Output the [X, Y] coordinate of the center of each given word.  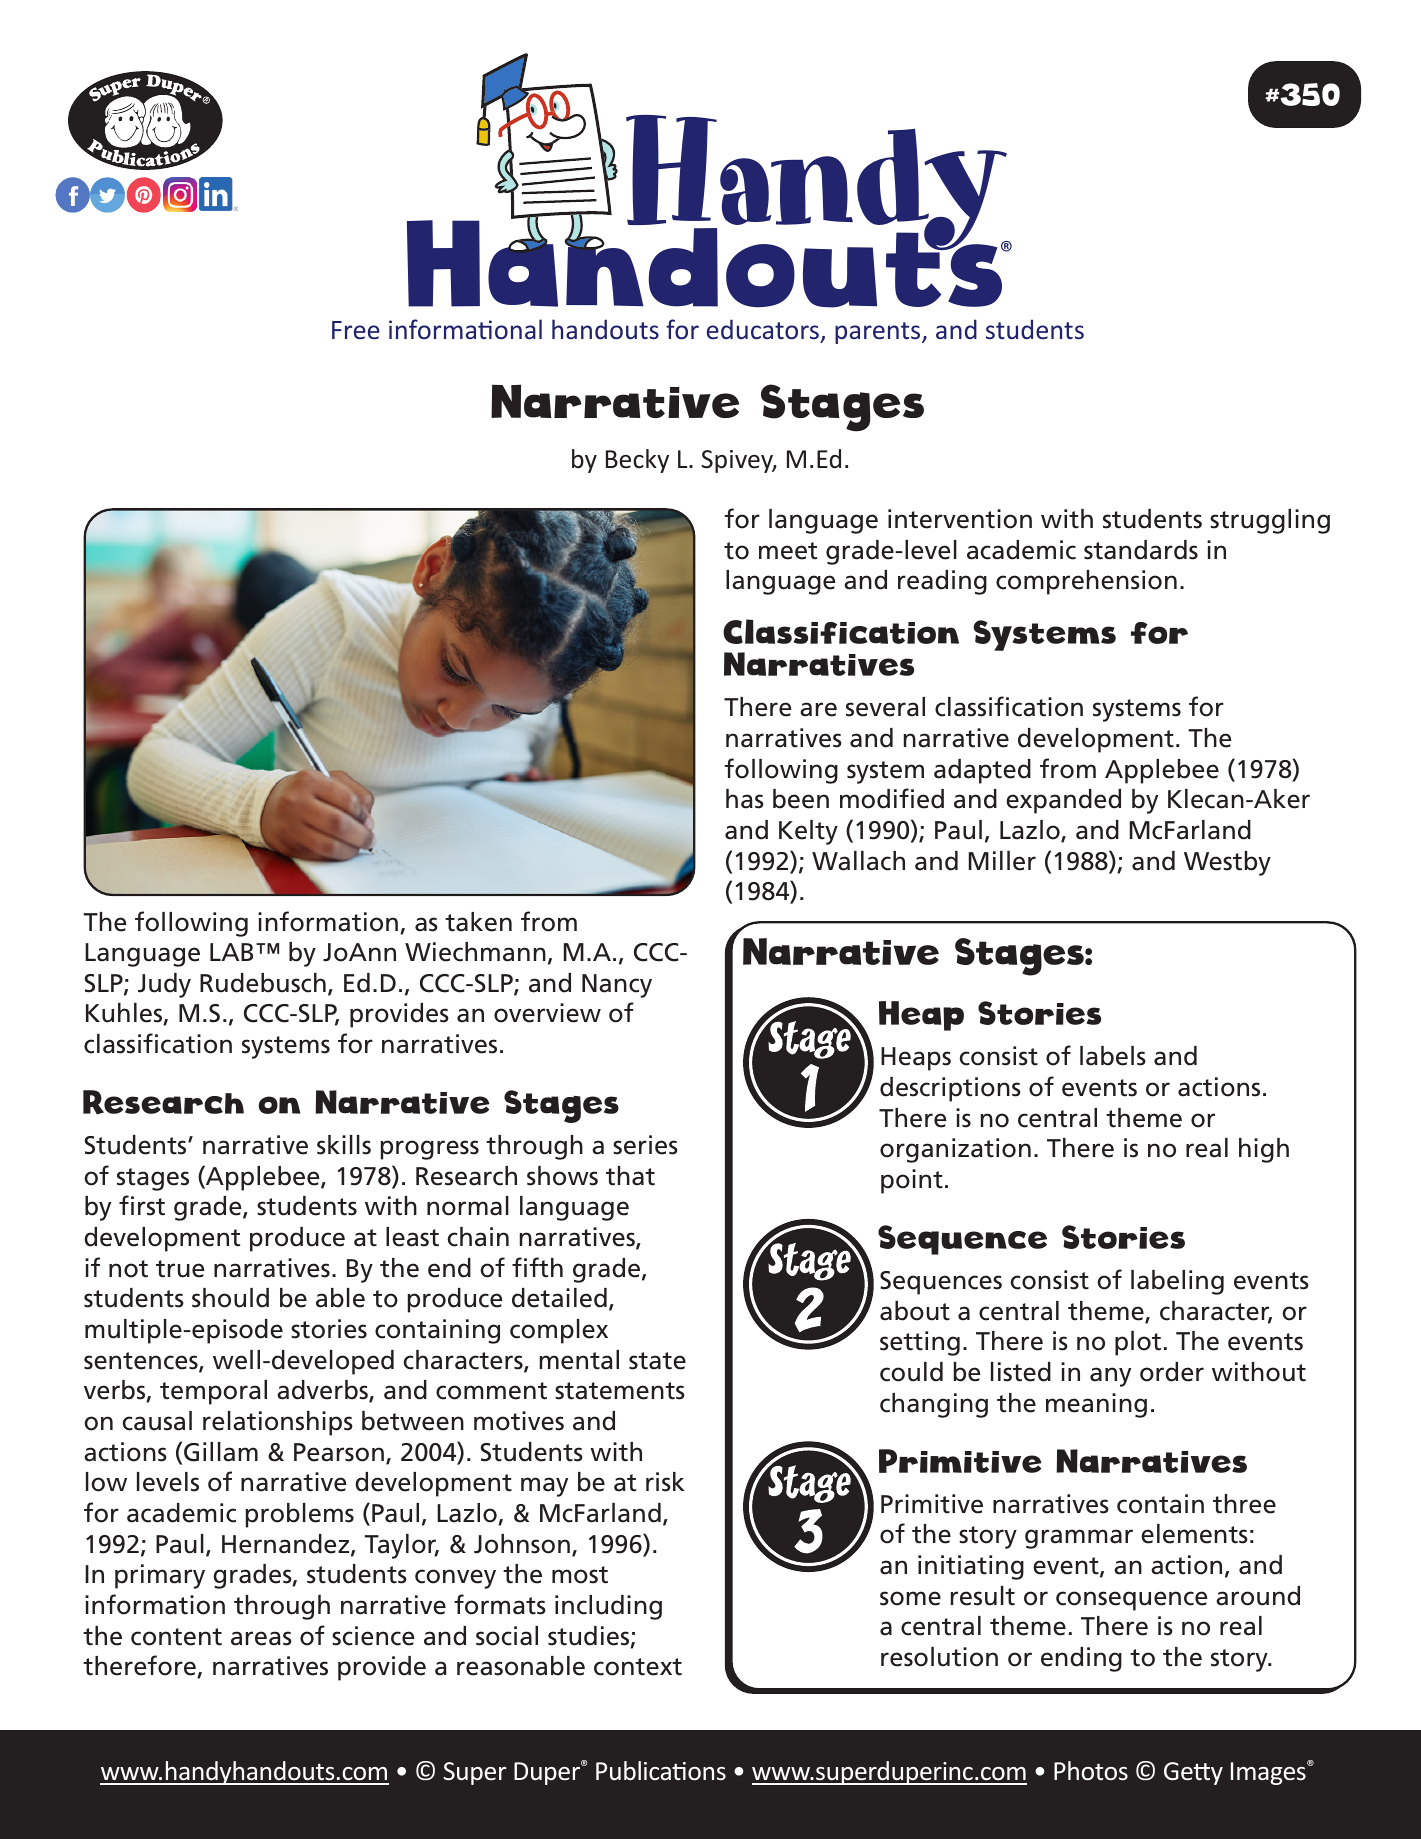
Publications [661, 1771]
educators [764, 331]
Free [356, 330]
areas [261, 1638]
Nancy [617, 986]
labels [1113, 1056]
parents [879, 333]
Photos [1091, 1771]
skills [344, 1145]
